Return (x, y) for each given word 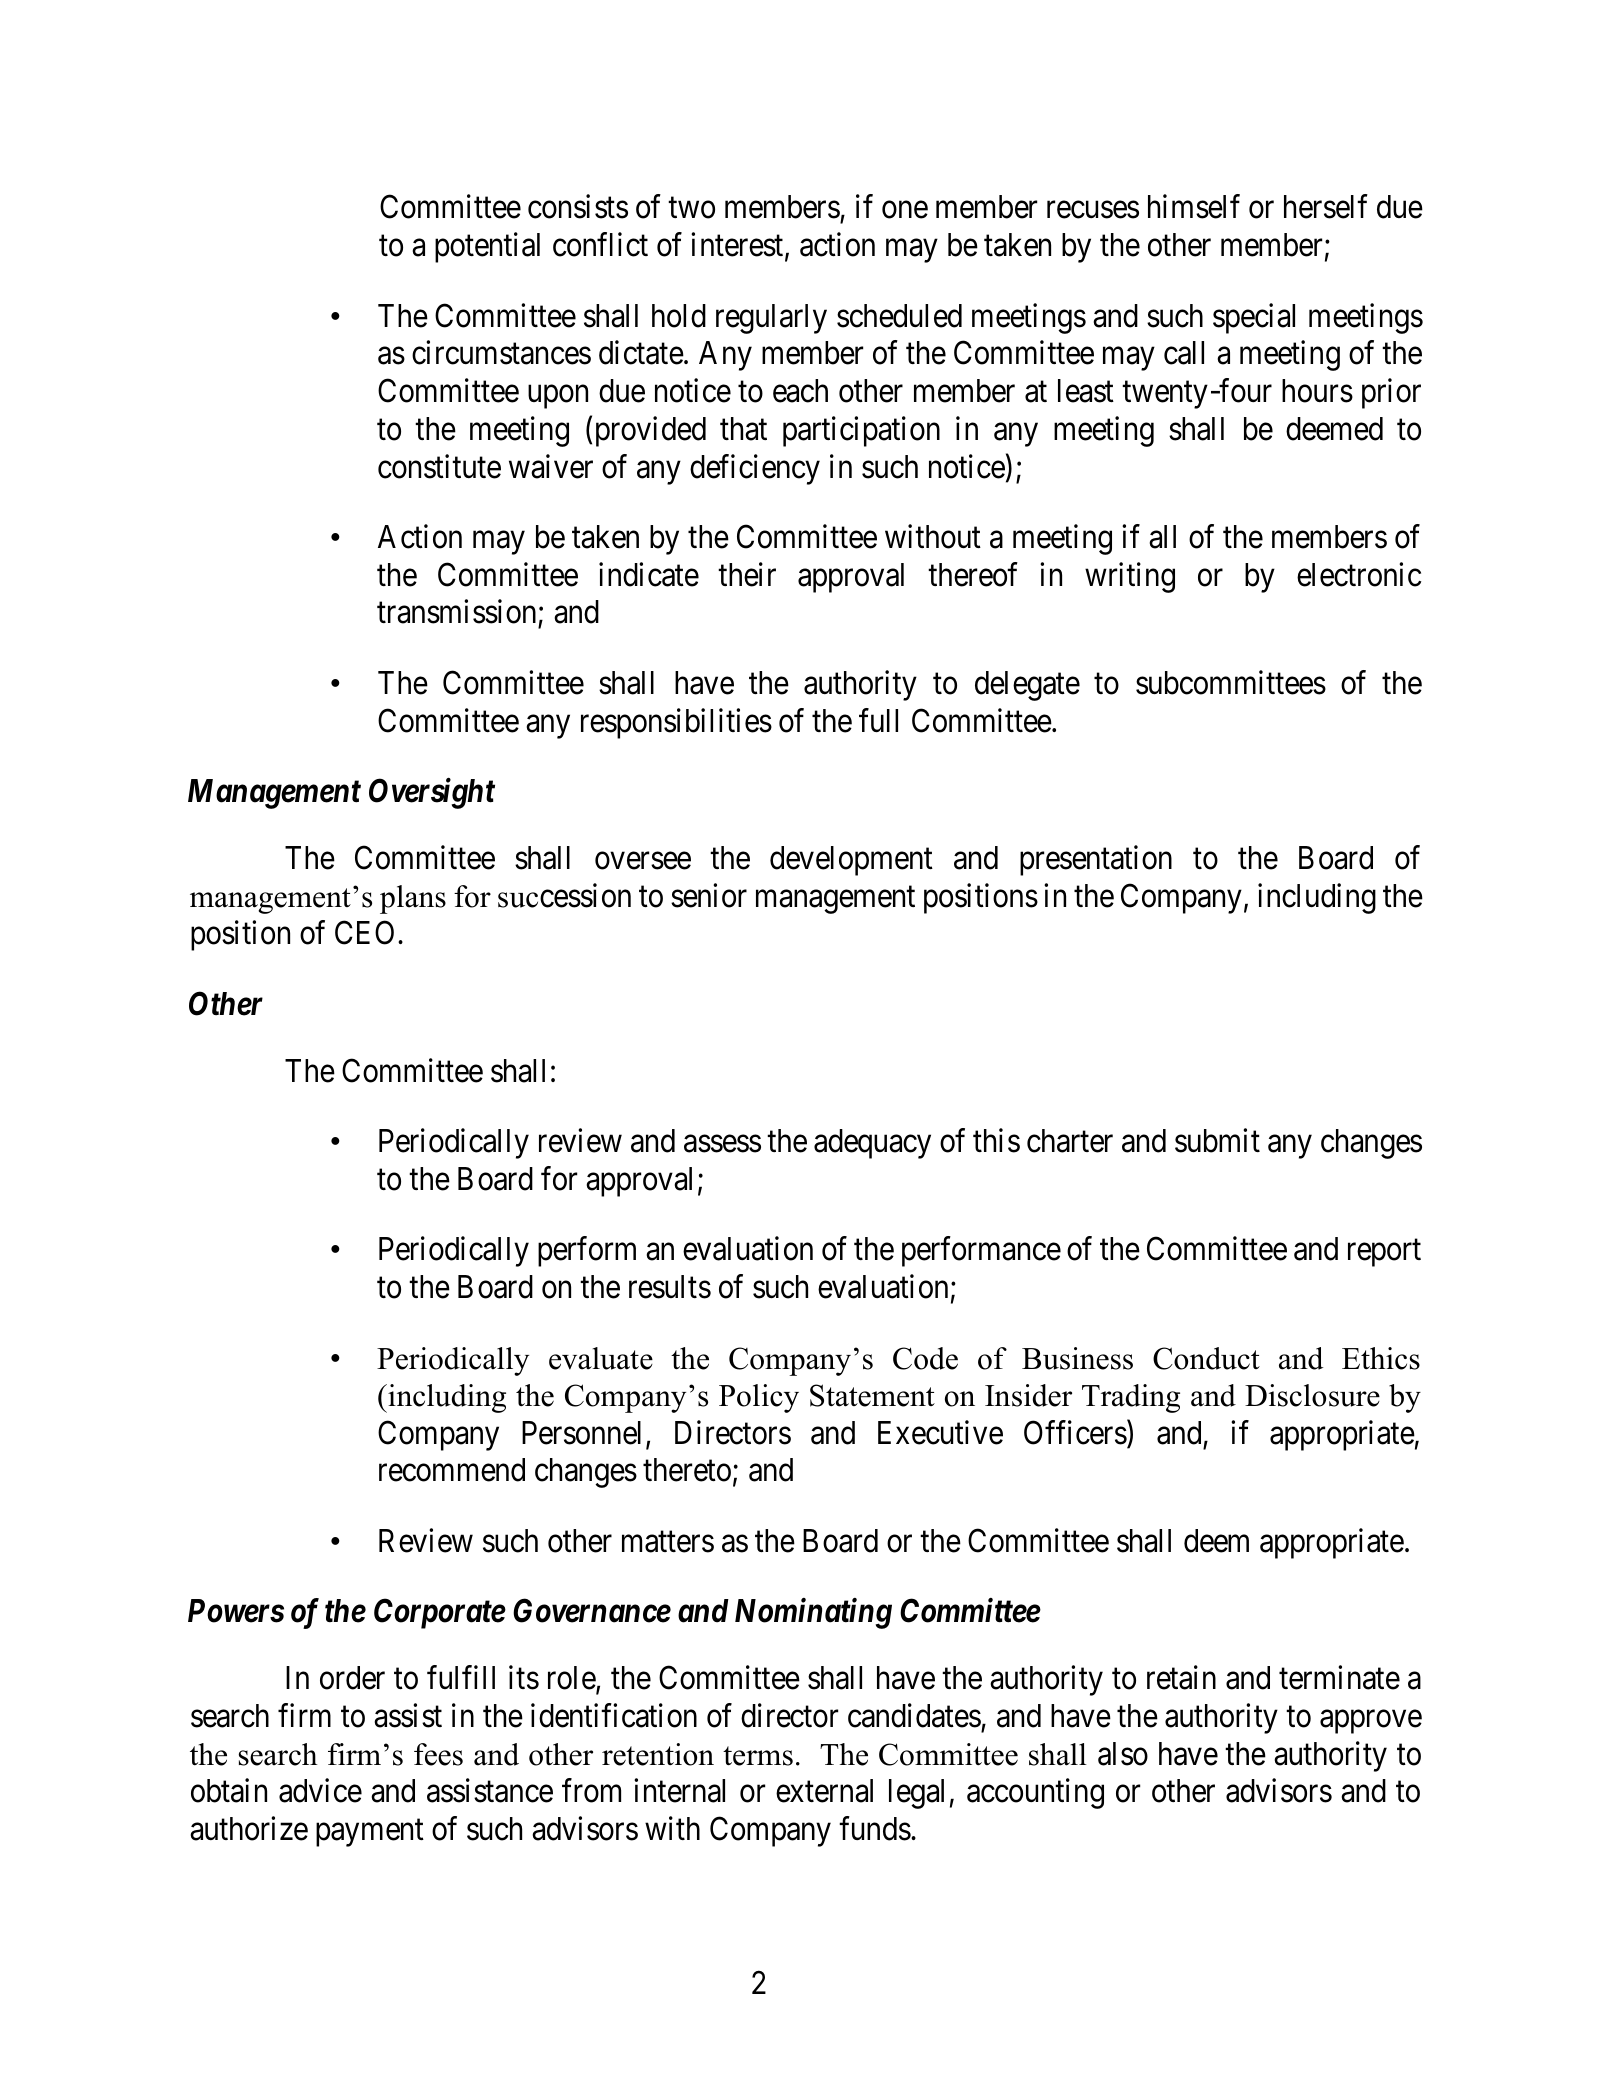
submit (1217, 1141)
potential (487, 248)
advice (320, 1791)
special (1254, 318)
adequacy (872, 1144)
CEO (364, 933)
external (824, 1791)
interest (738, 246)
